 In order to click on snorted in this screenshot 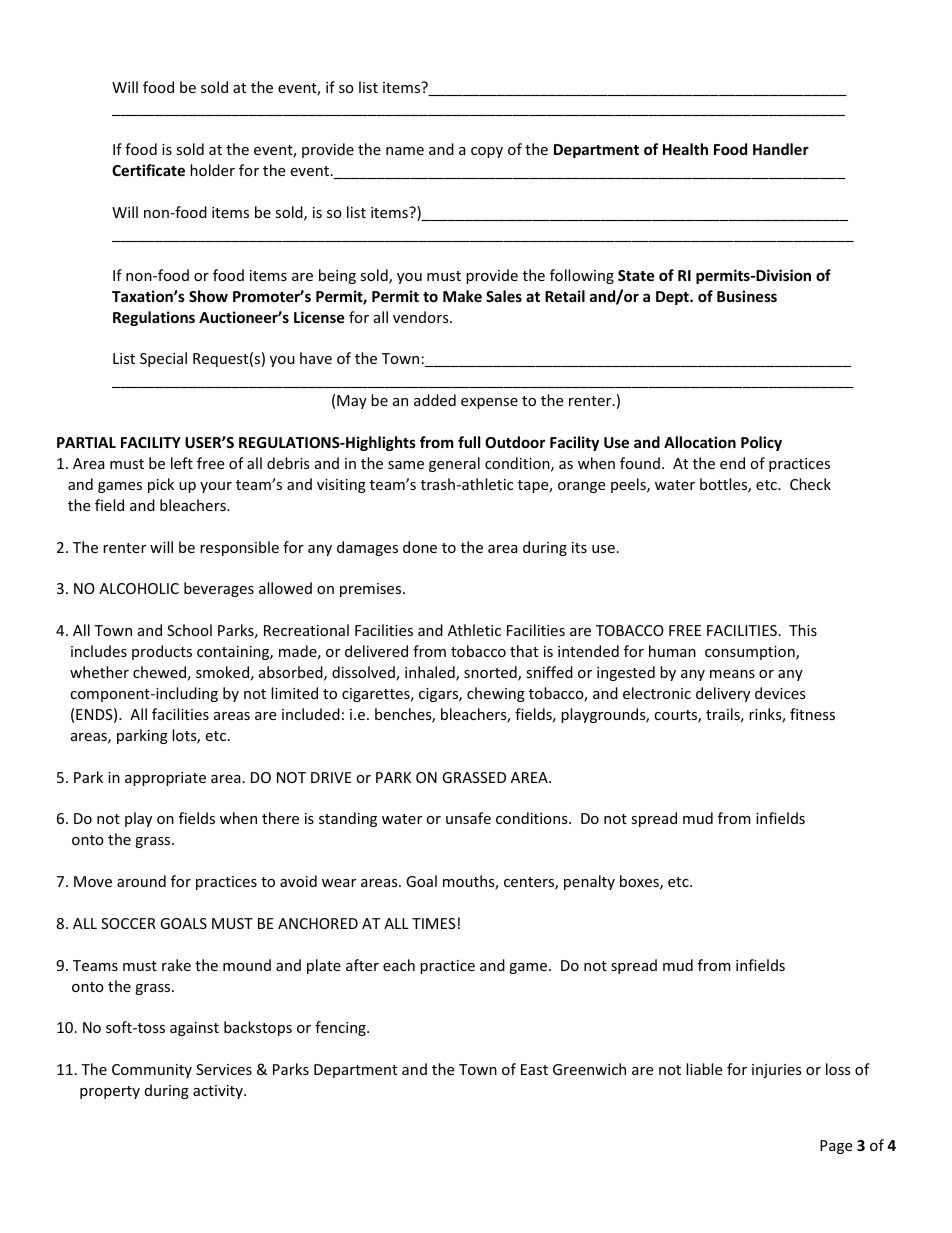, I will do `click(491, 673)`.
